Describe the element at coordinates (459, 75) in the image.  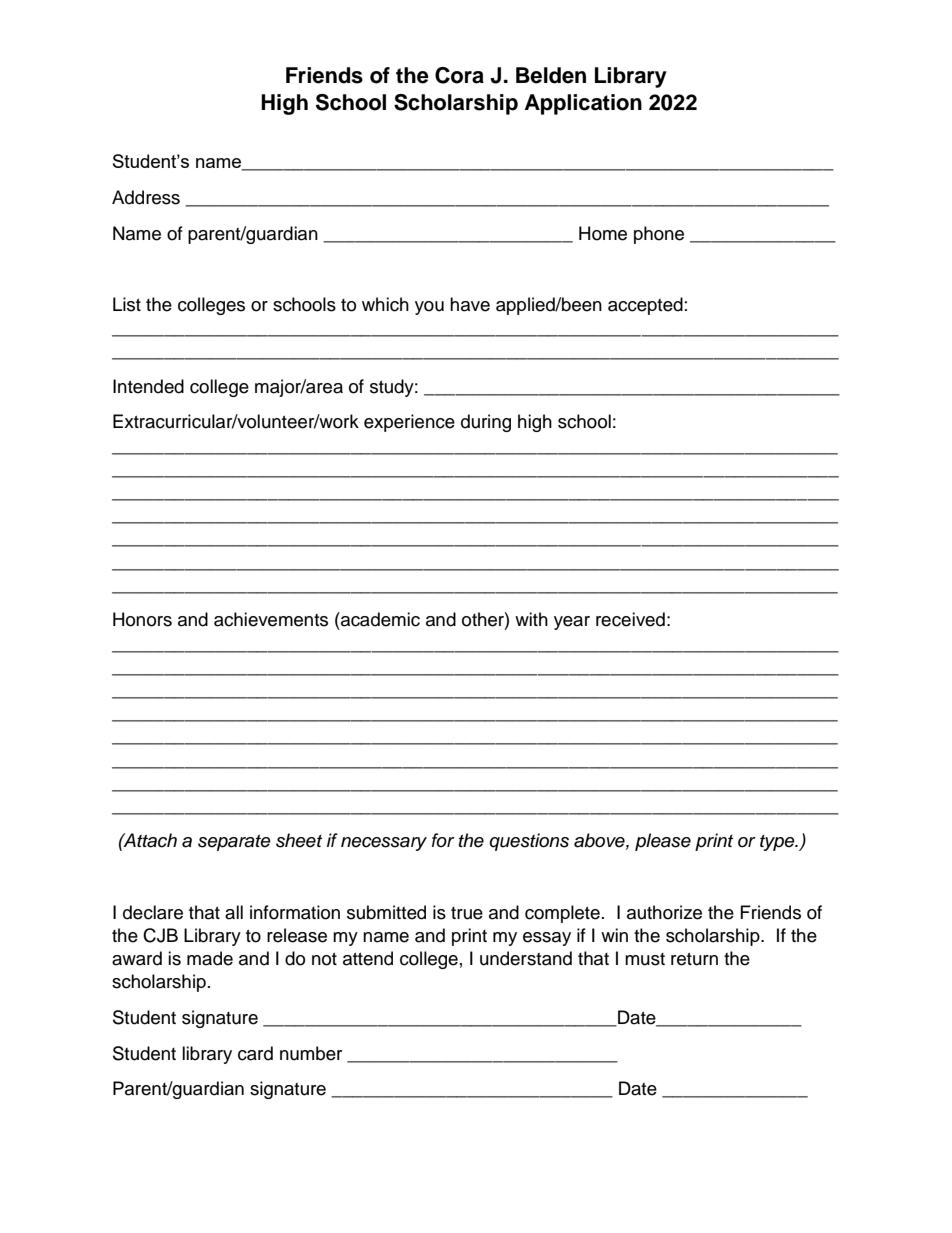
I see `Cora` at that location.
